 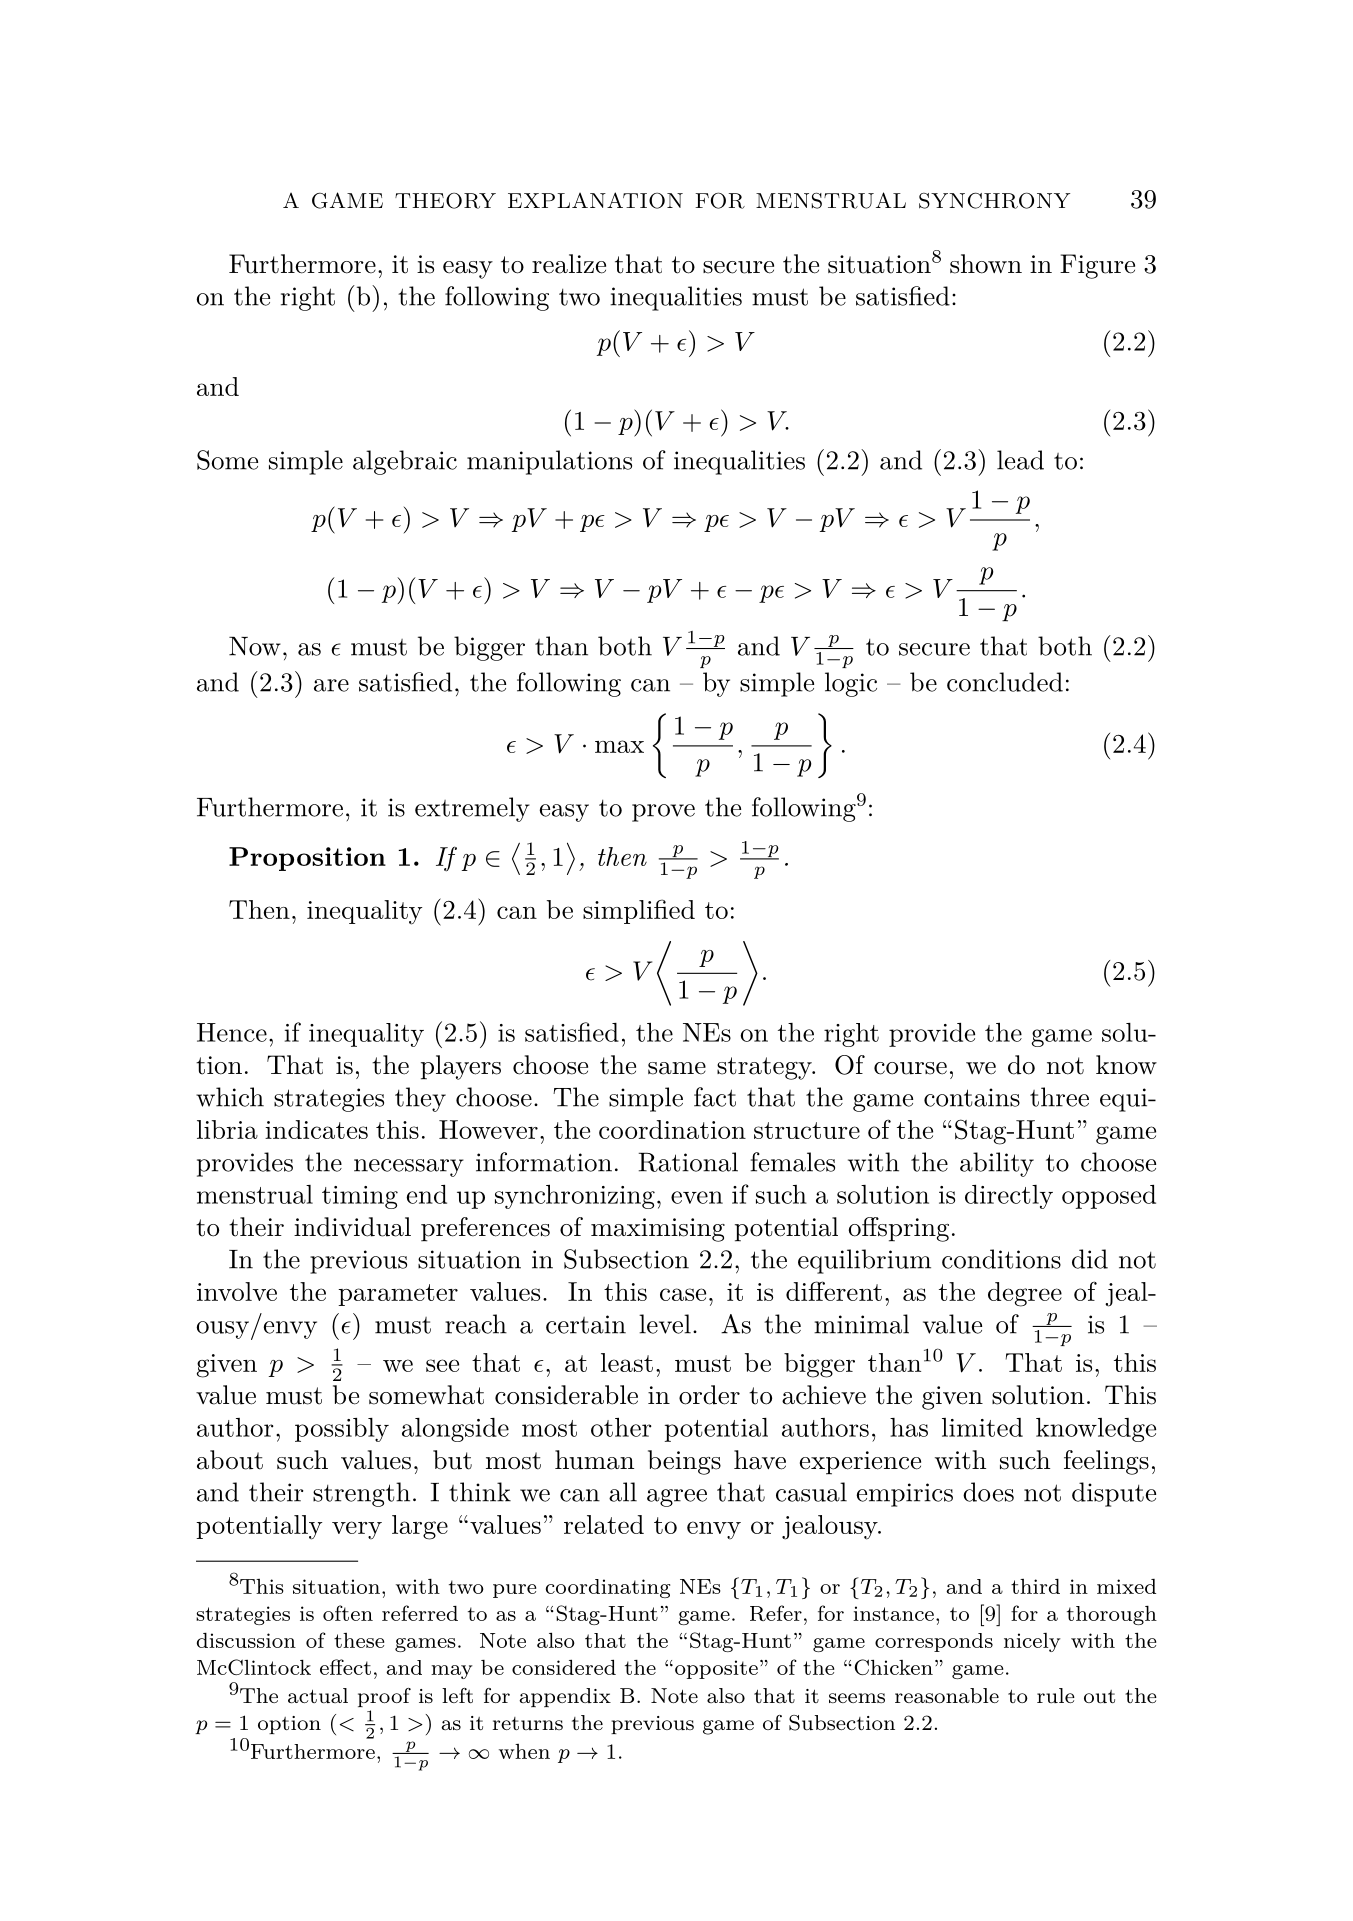 I want to click on shown, so click(x=986, y=264).
